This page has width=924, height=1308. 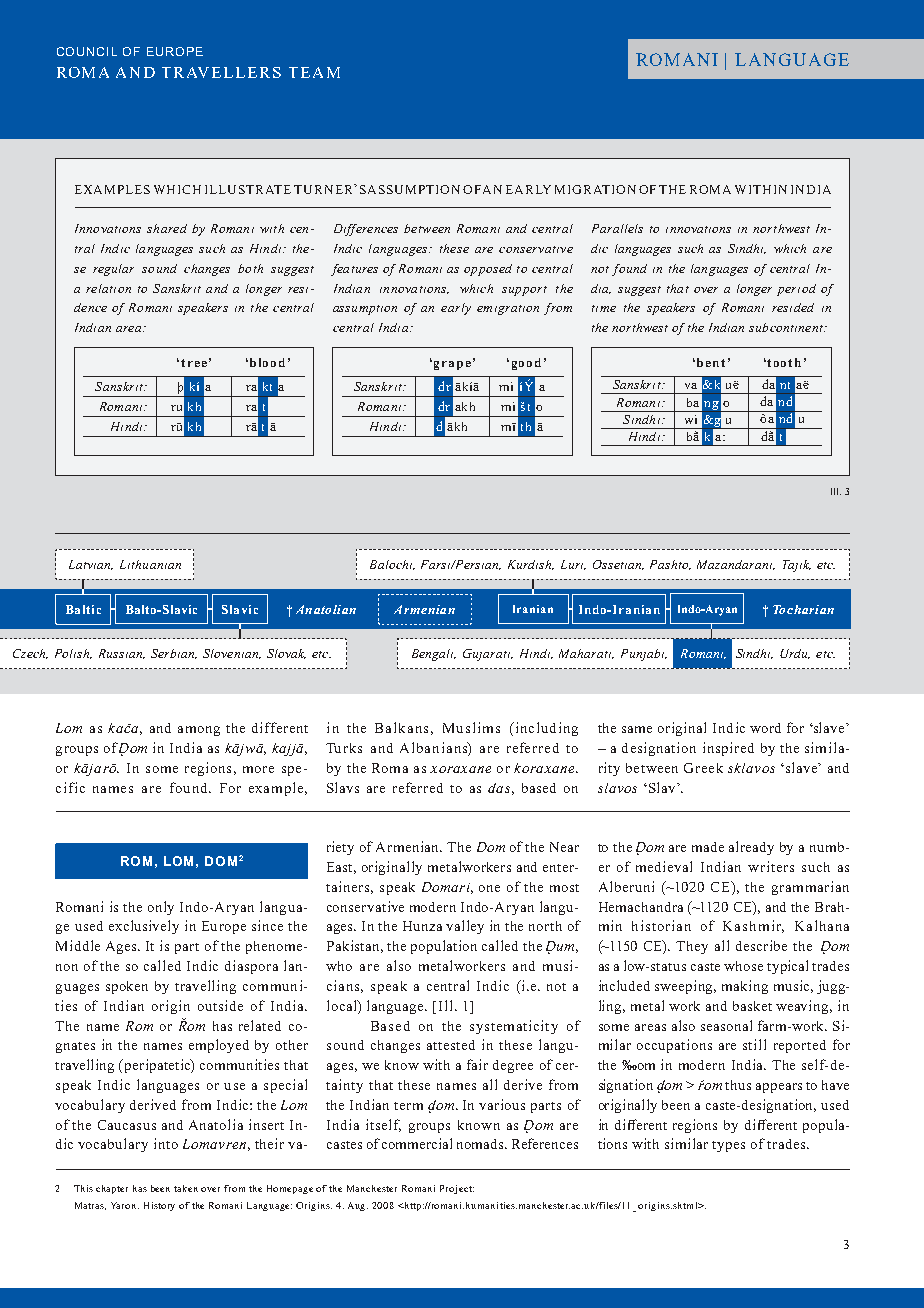 I want to click on Parallels, so click(x=617, y=228).
